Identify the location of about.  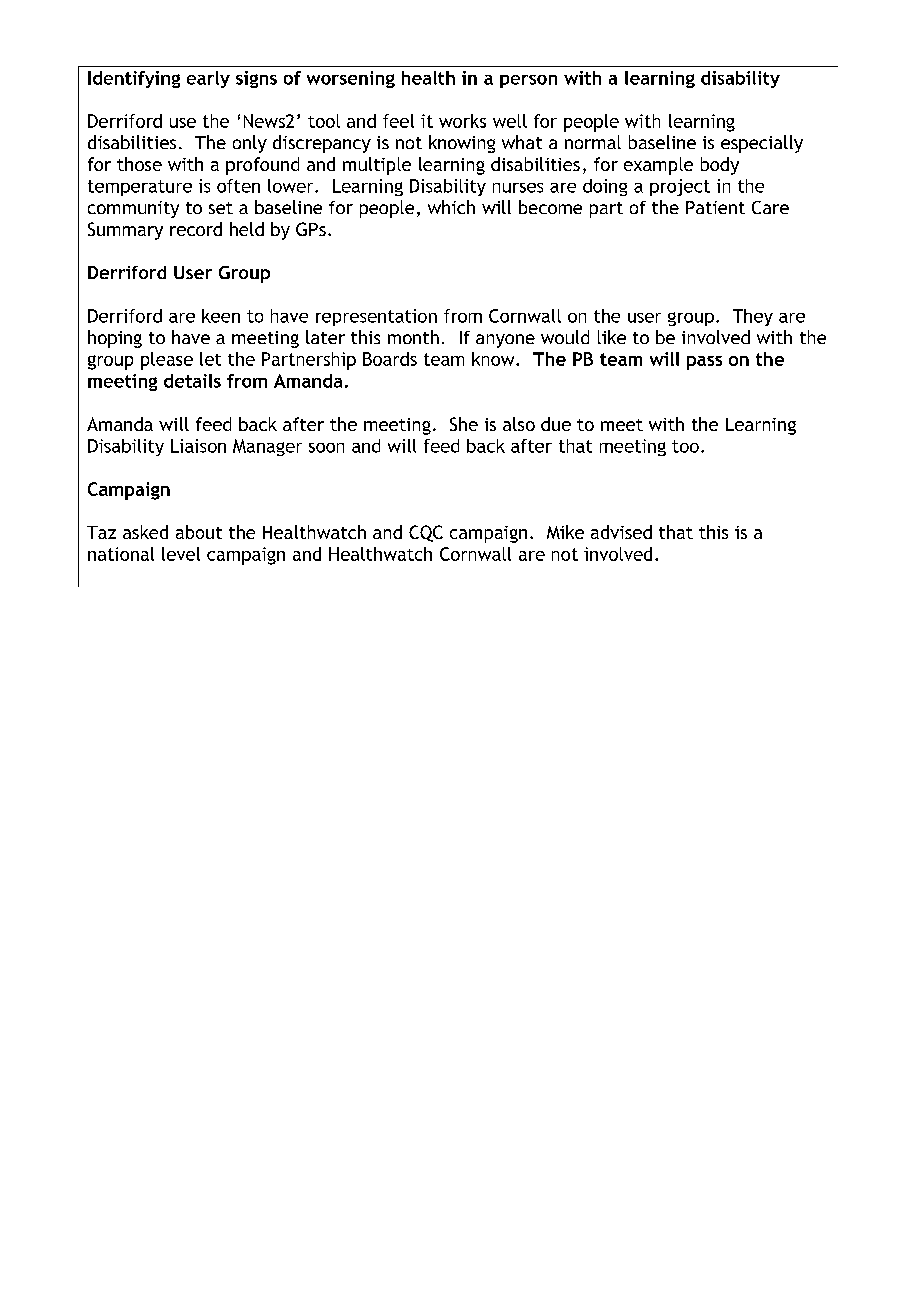
(199, 532).
